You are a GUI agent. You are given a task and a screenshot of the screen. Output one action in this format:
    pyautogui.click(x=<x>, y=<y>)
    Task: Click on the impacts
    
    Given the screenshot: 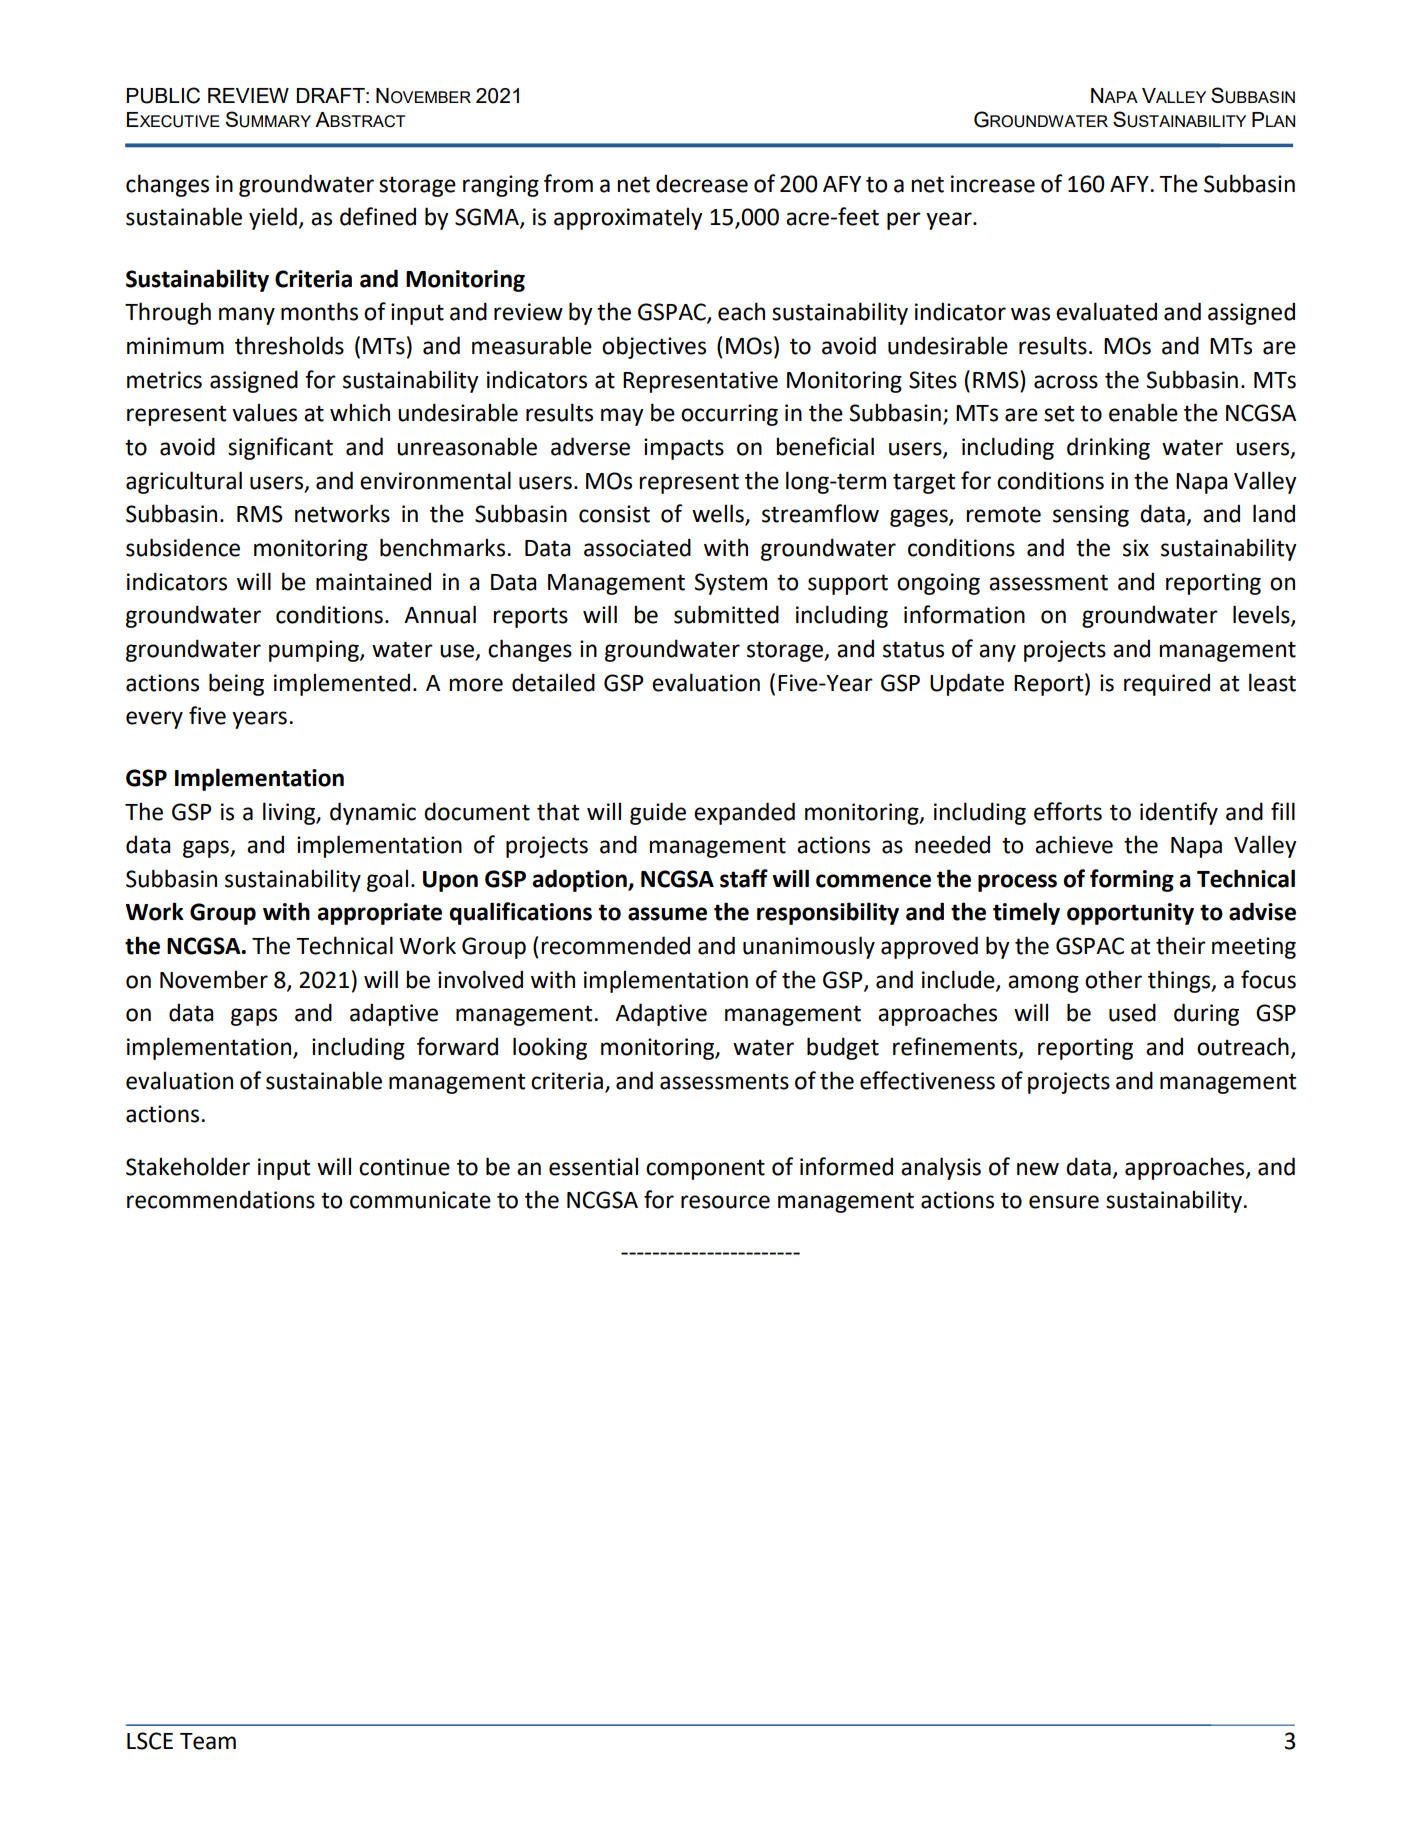 What is the action you would take?
    pyautogui.click(x=684, y=449)
